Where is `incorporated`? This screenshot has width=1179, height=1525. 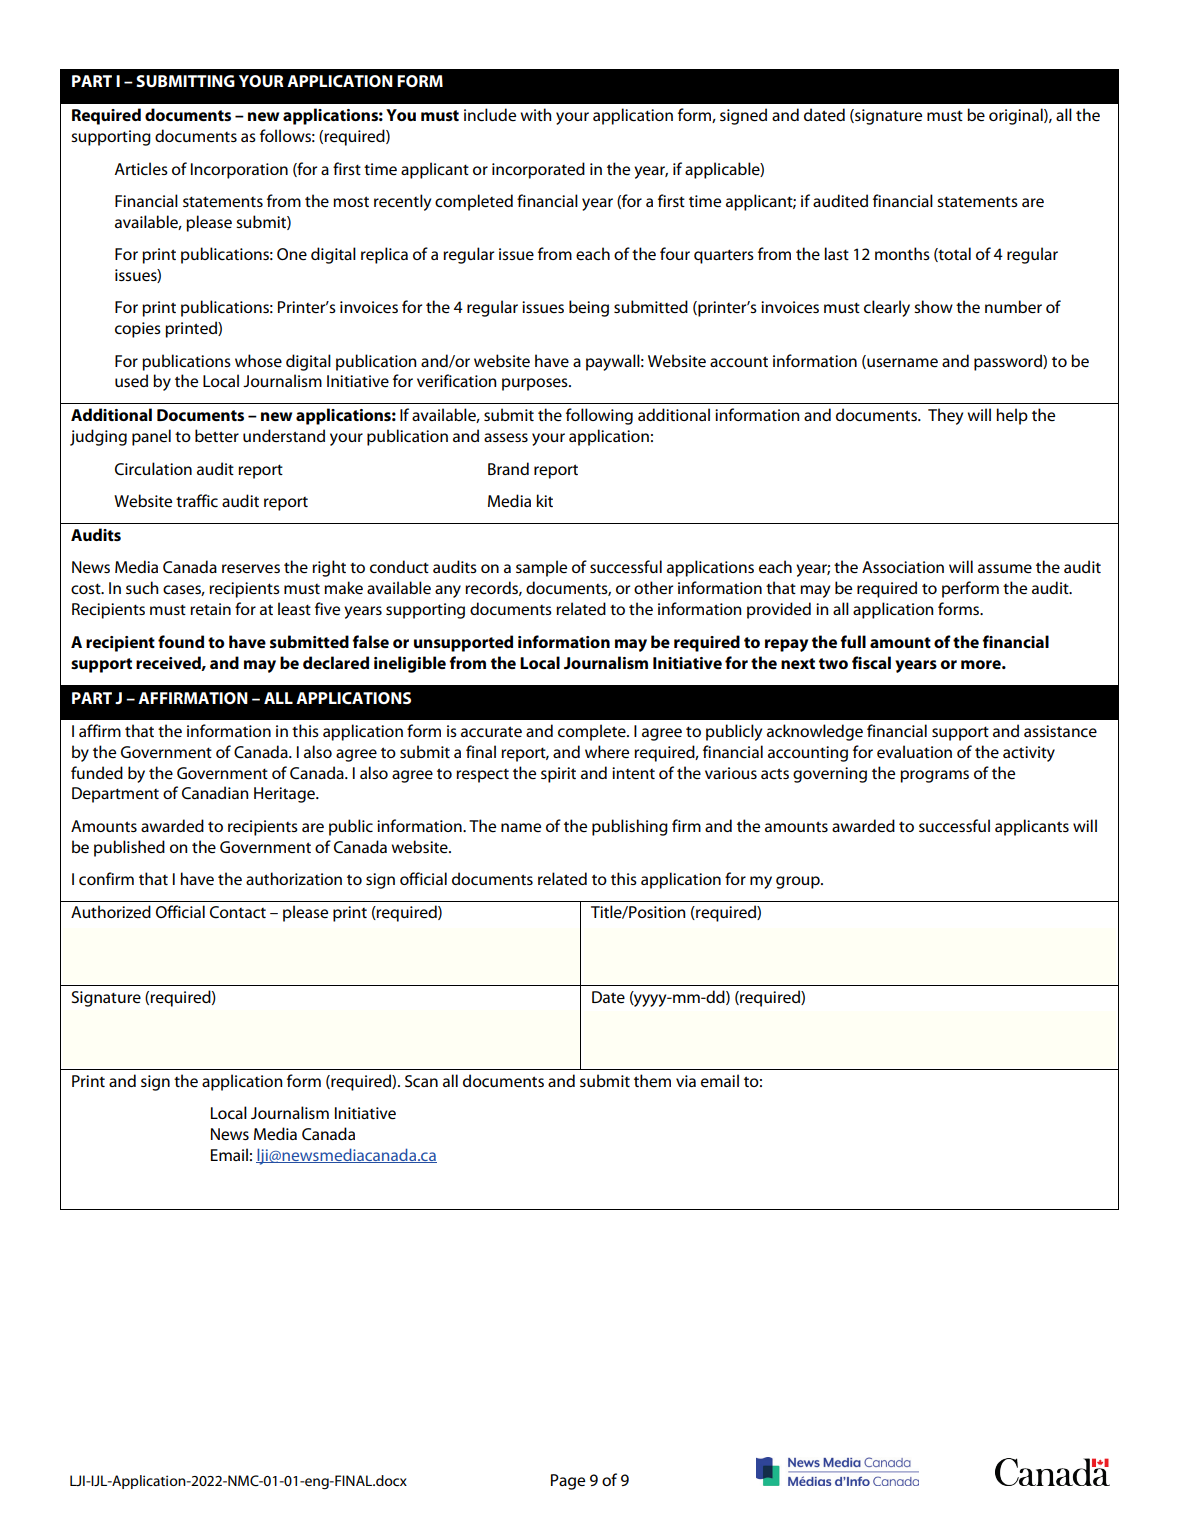 incorporated is located at coordinates (538, 170).
